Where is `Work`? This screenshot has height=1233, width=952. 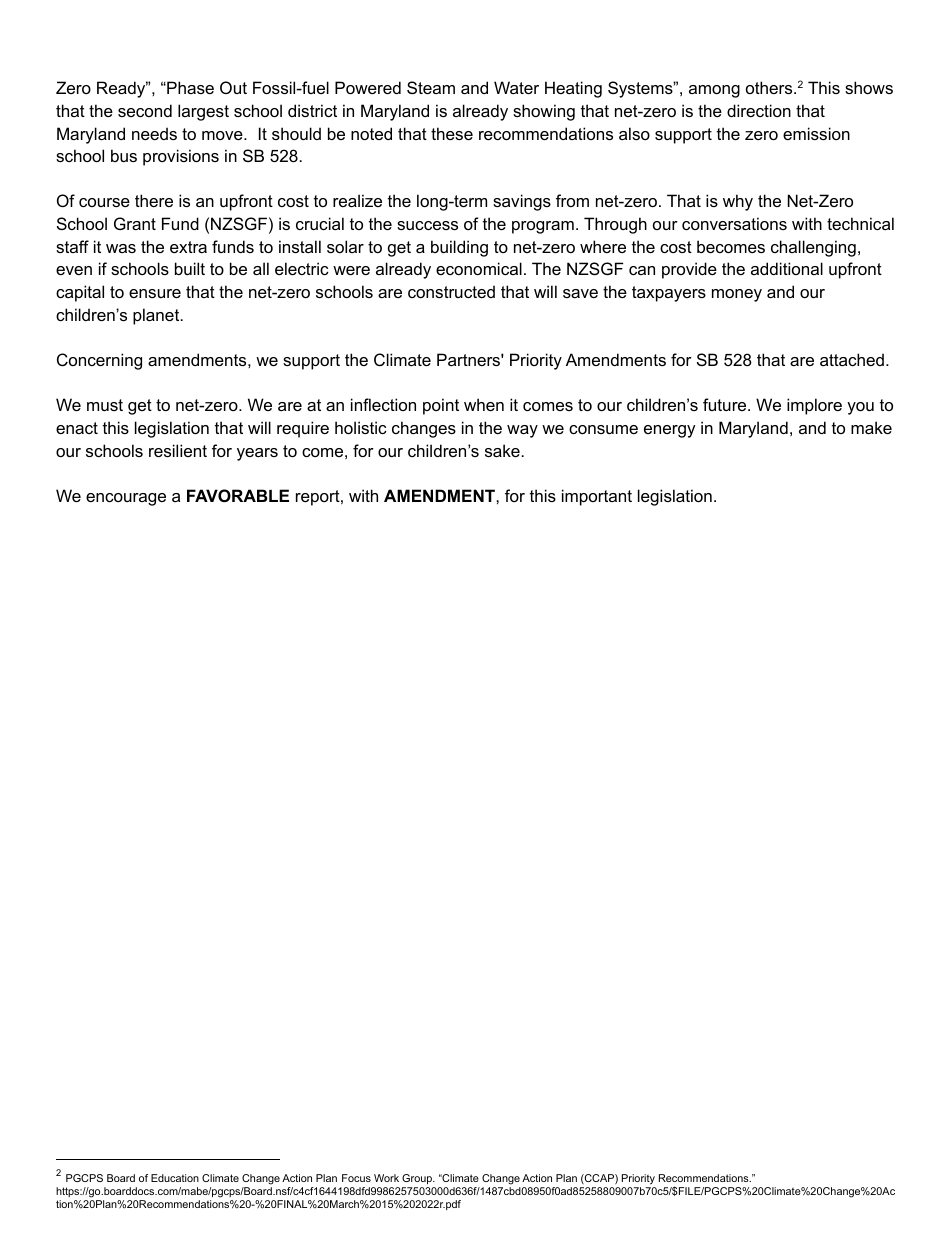
Work is located at coordinates (386, 1178).
